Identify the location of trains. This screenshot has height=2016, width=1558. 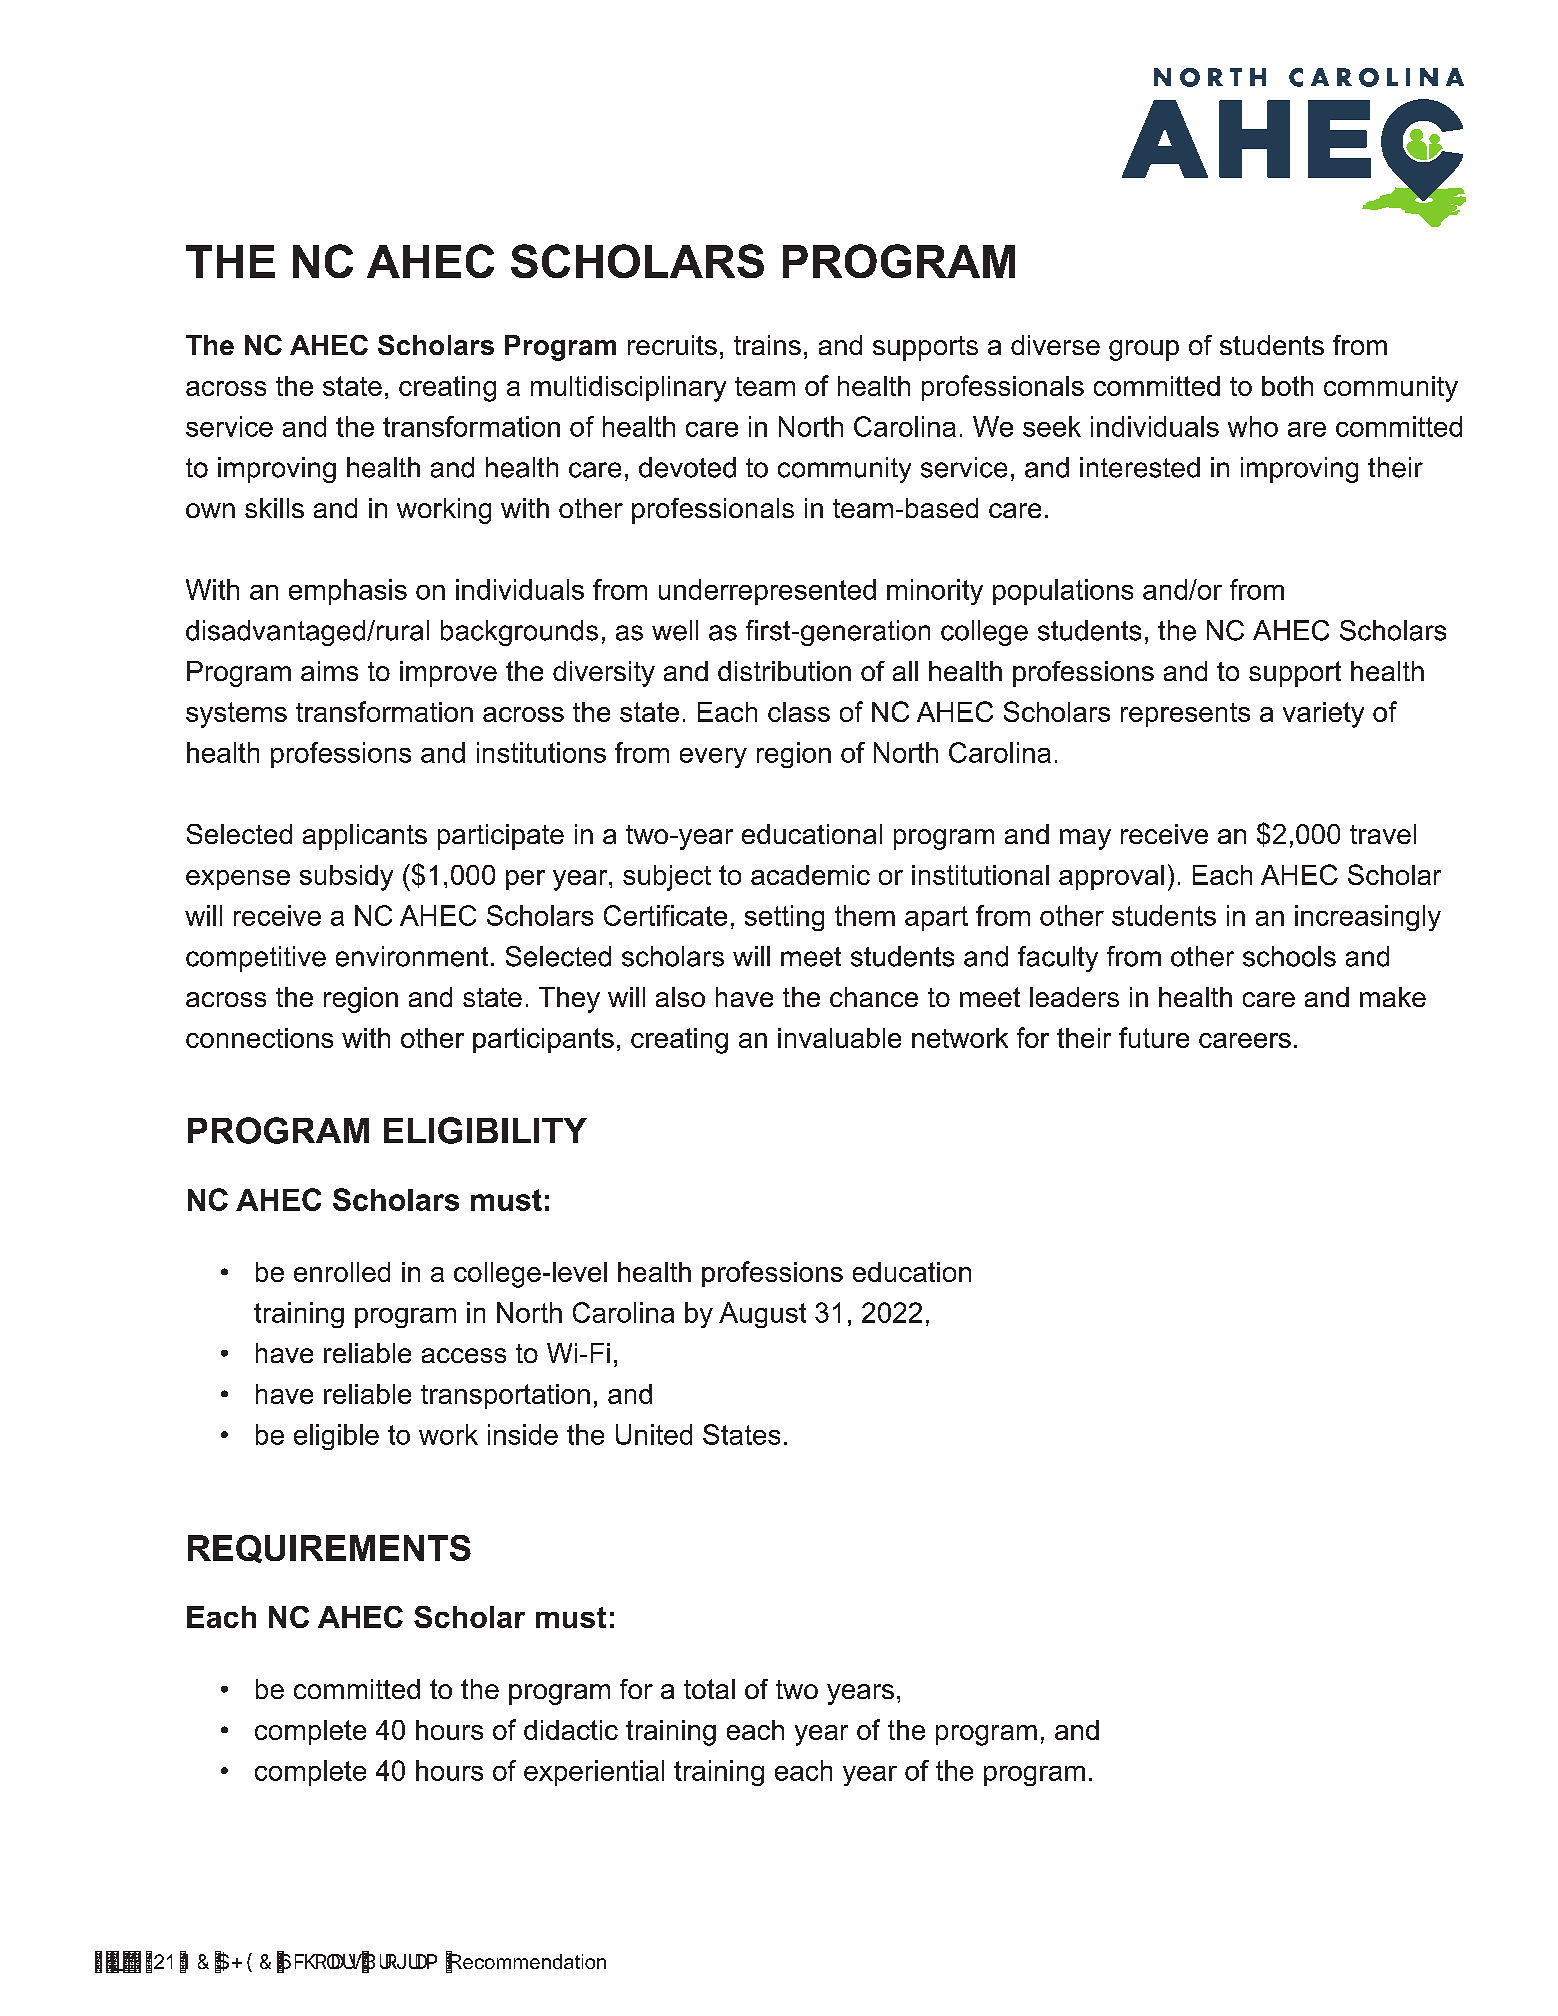
(767, 345).
